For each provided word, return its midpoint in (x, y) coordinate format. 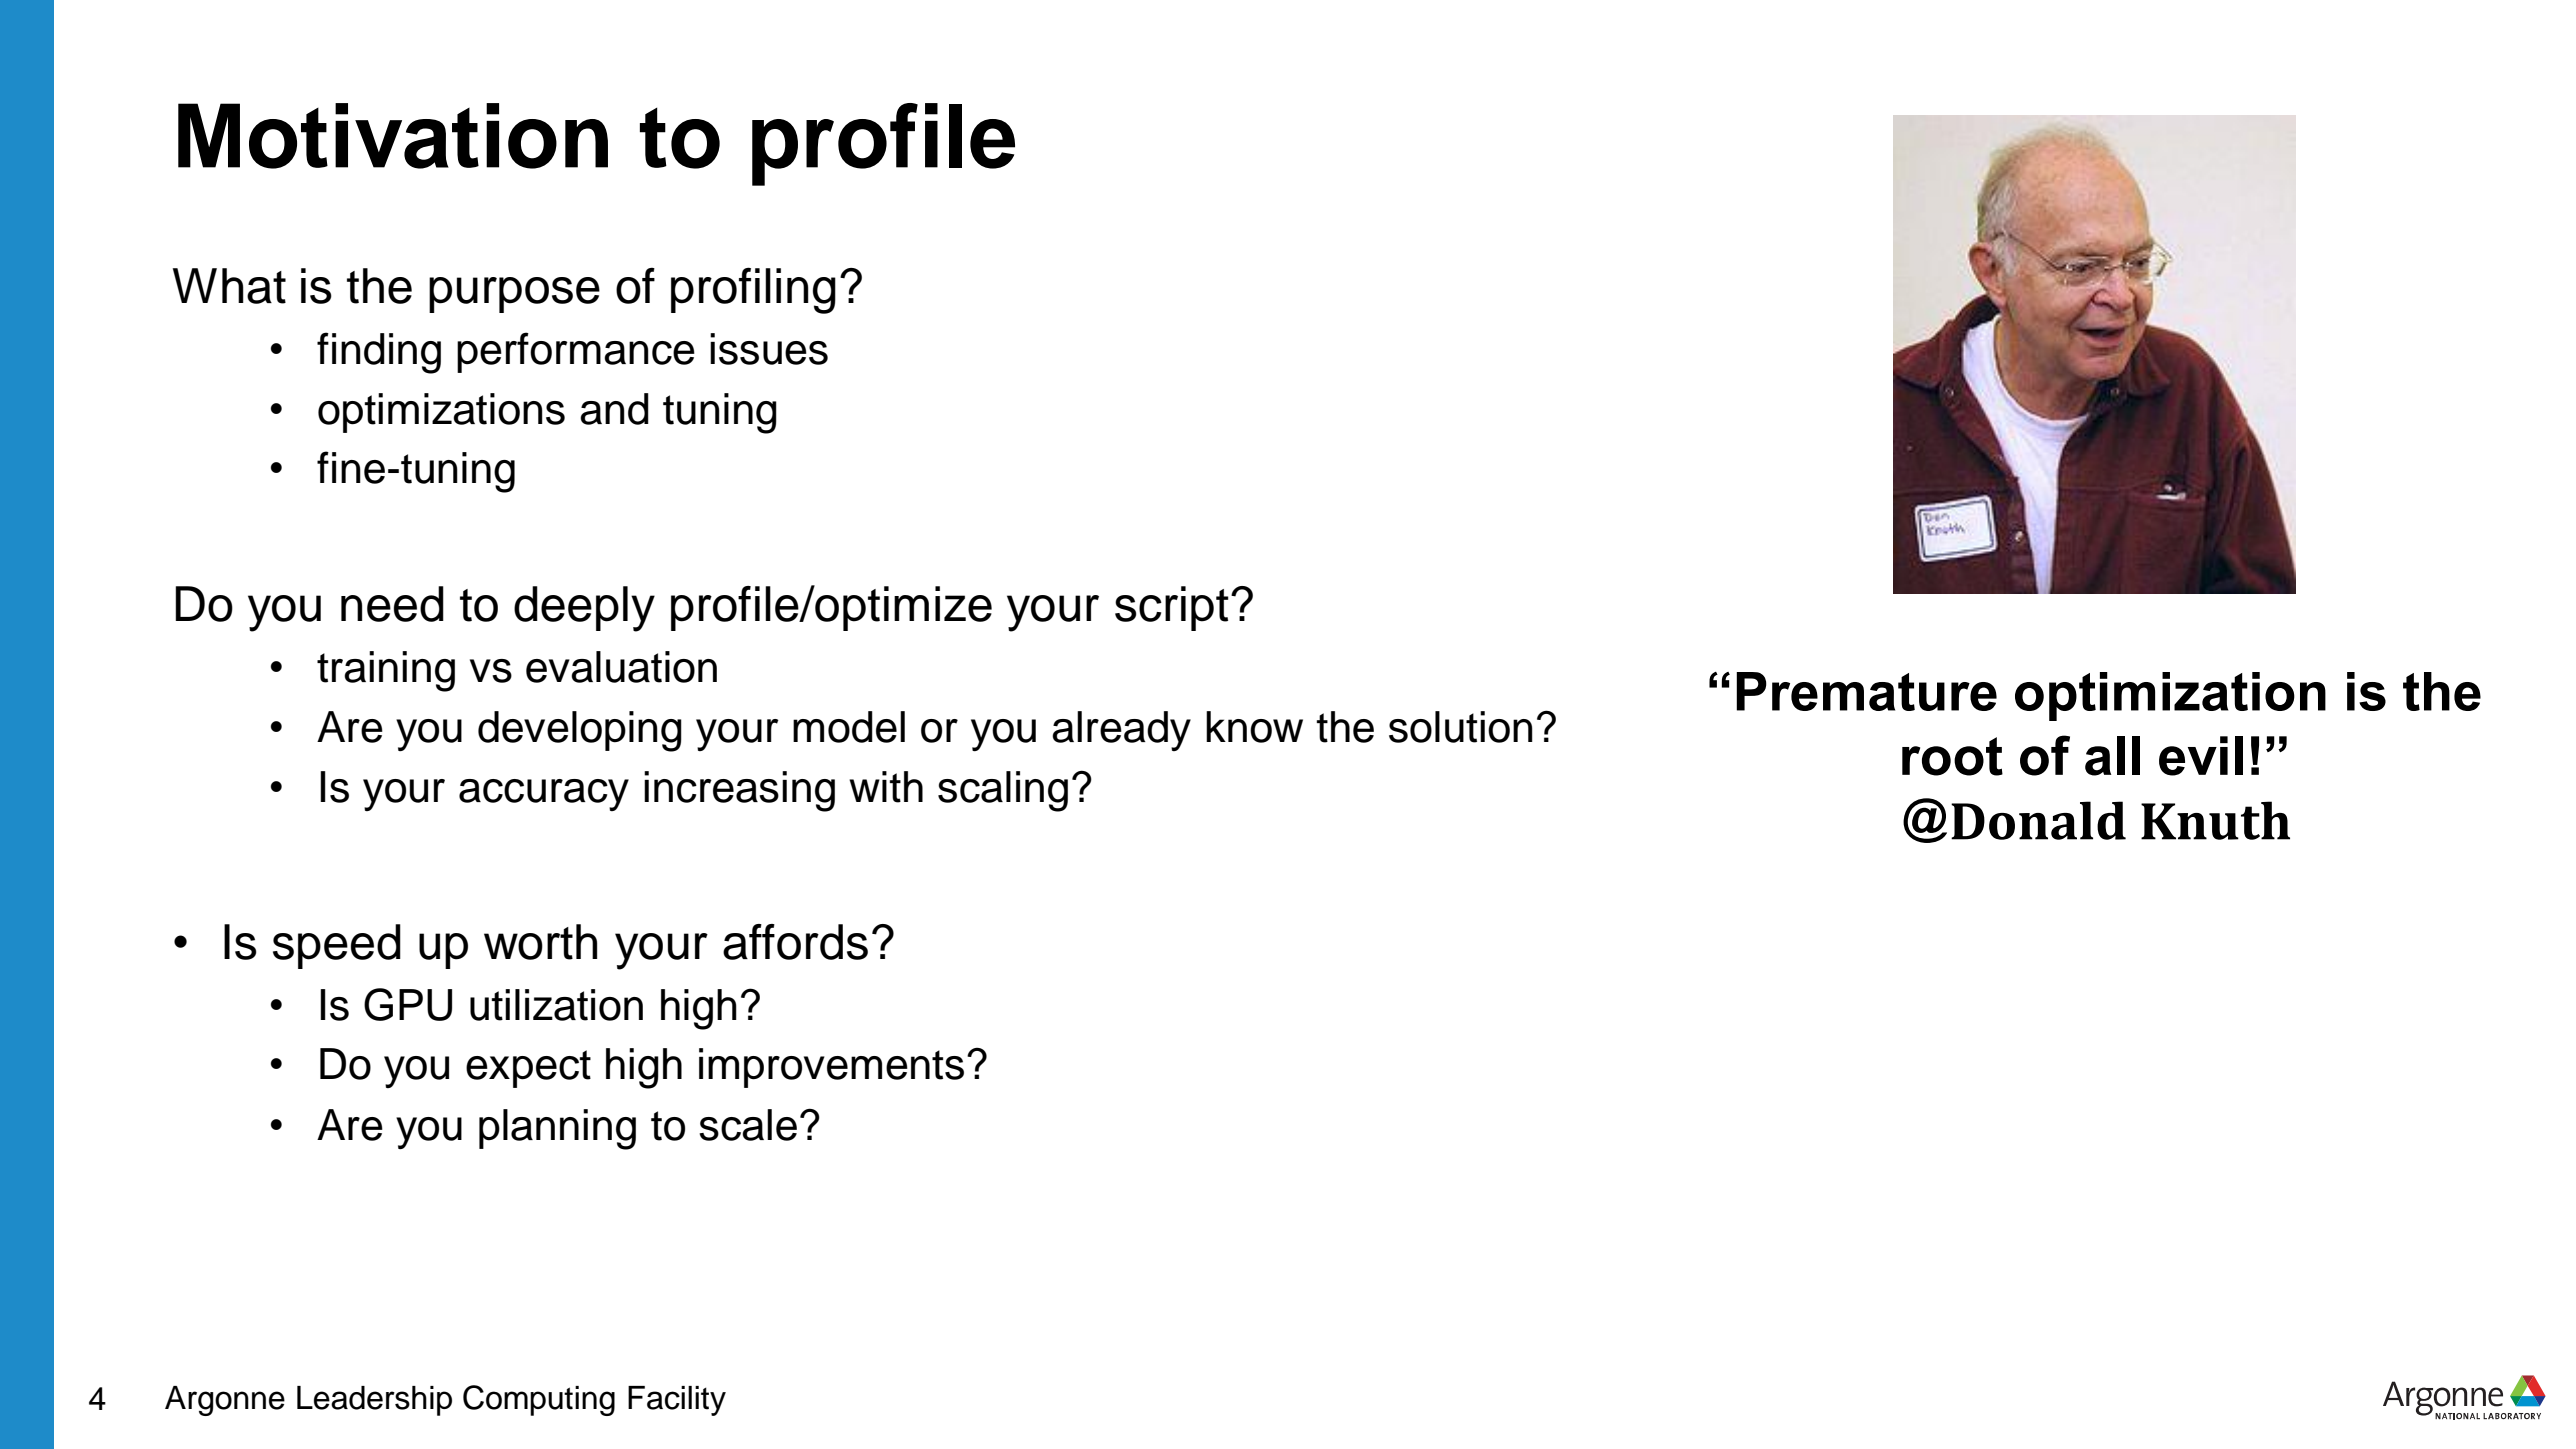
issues (769, 349)
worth (540, 942)
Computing (539, 1400)
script (1172, 608)
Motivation (393, 136)
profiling (753, 290)
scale (748, 1125)
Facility (677, 1401)
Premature (1866, 691)
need (392, 604)
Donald (2038, 820)
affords (795, 942)
